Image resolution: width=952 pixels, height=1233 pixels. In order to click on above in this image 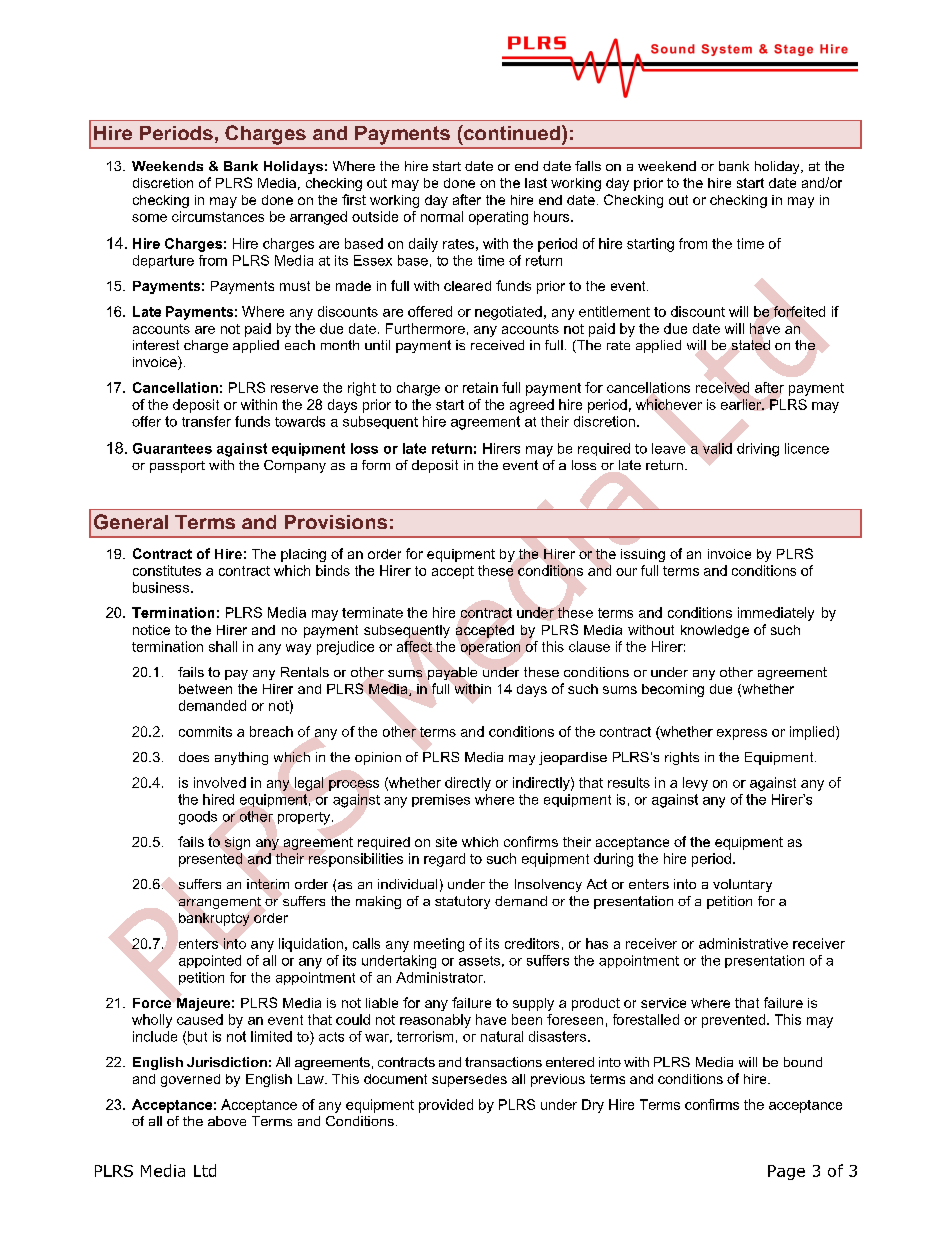, I will do `click(227, 1121)`.
